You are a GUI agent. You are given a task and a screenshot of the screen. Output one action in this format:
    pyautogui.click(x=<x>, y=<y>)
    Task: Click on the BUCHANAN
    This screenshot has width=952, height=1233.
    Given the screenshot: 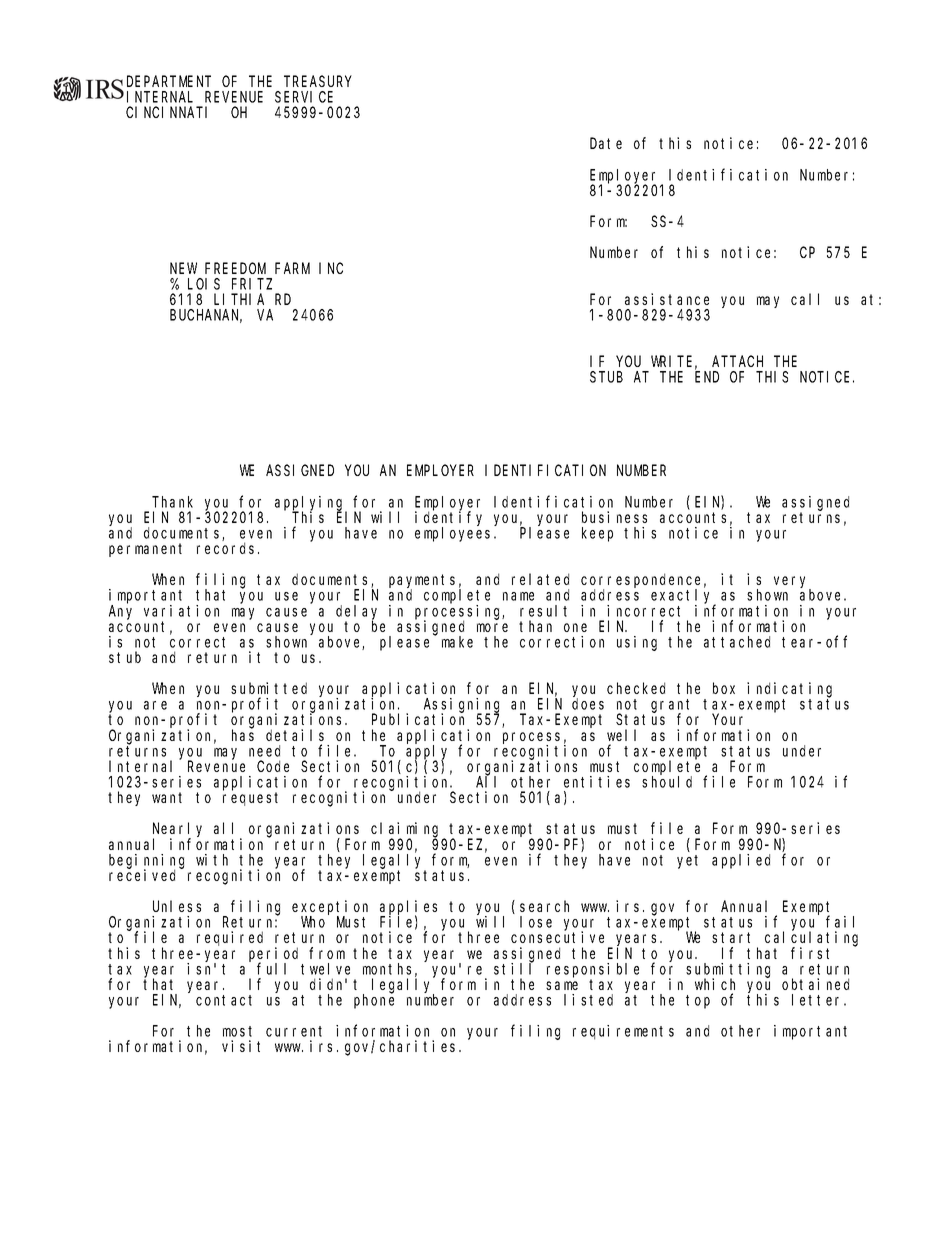 What is the action you would take?
    pyautogui.click(x=206, y=316)
